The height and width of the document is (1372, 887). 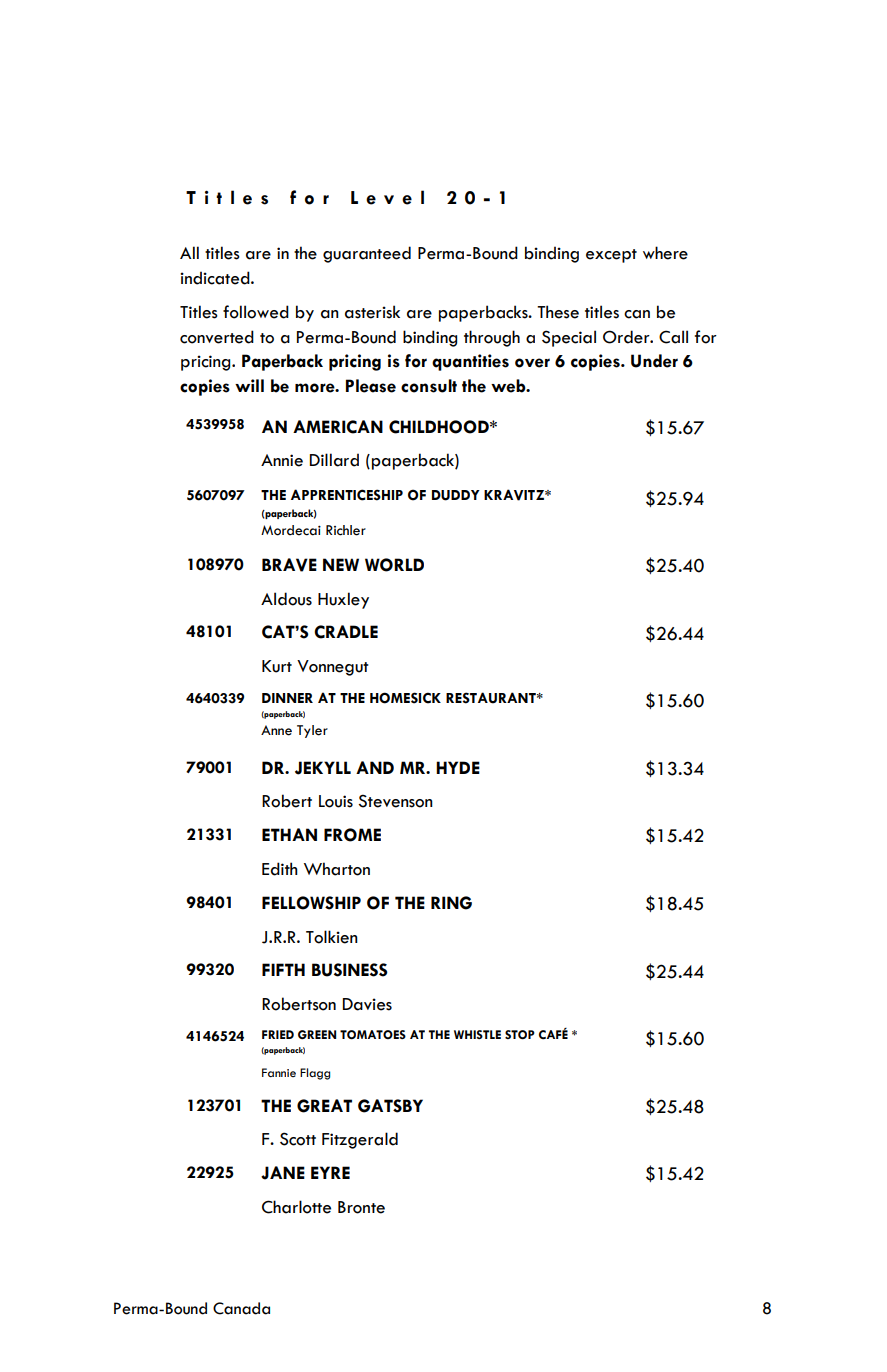 I want to click on through, so click(x=492, y=338).
